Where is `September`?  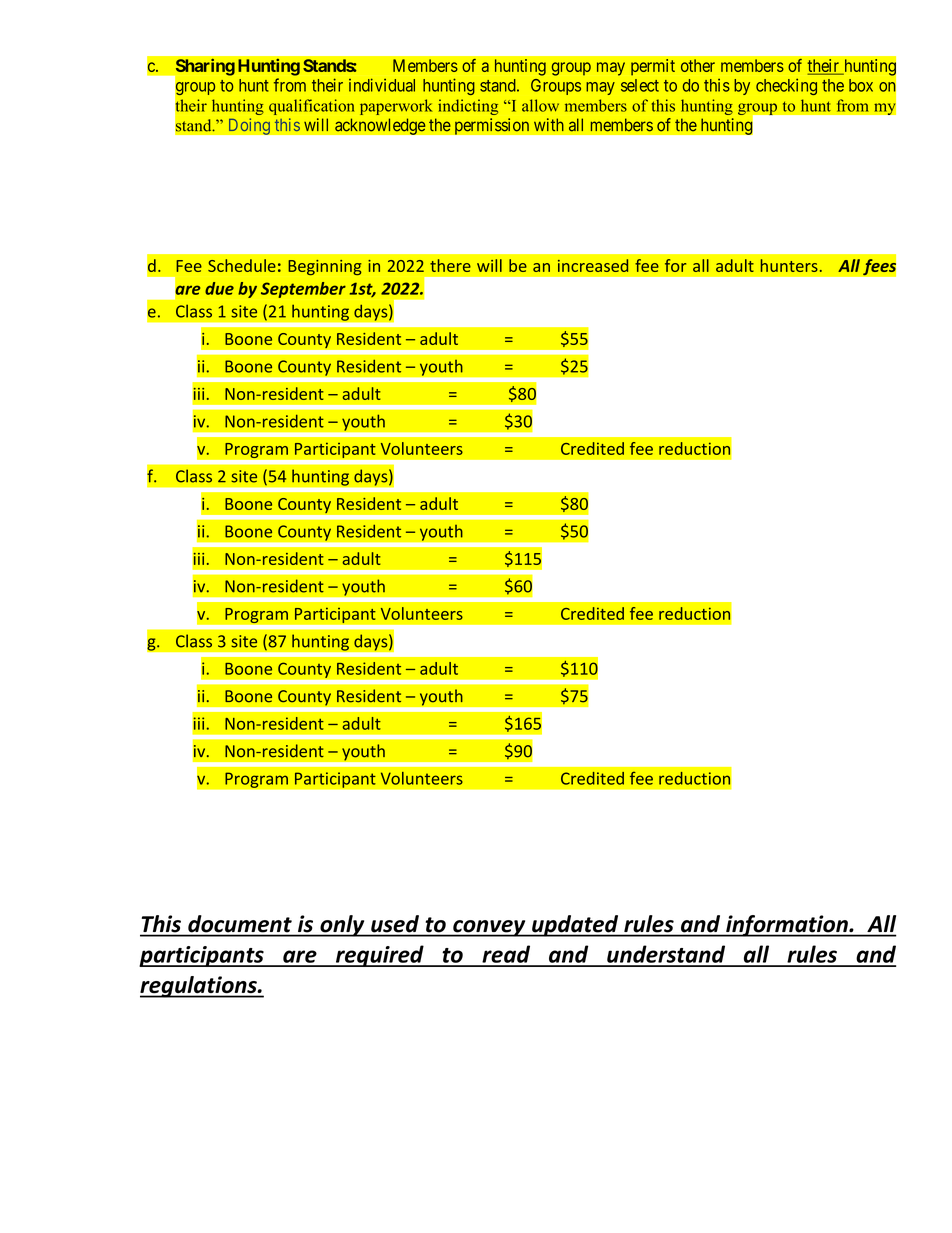 September is located at coordinates (303, 290).
